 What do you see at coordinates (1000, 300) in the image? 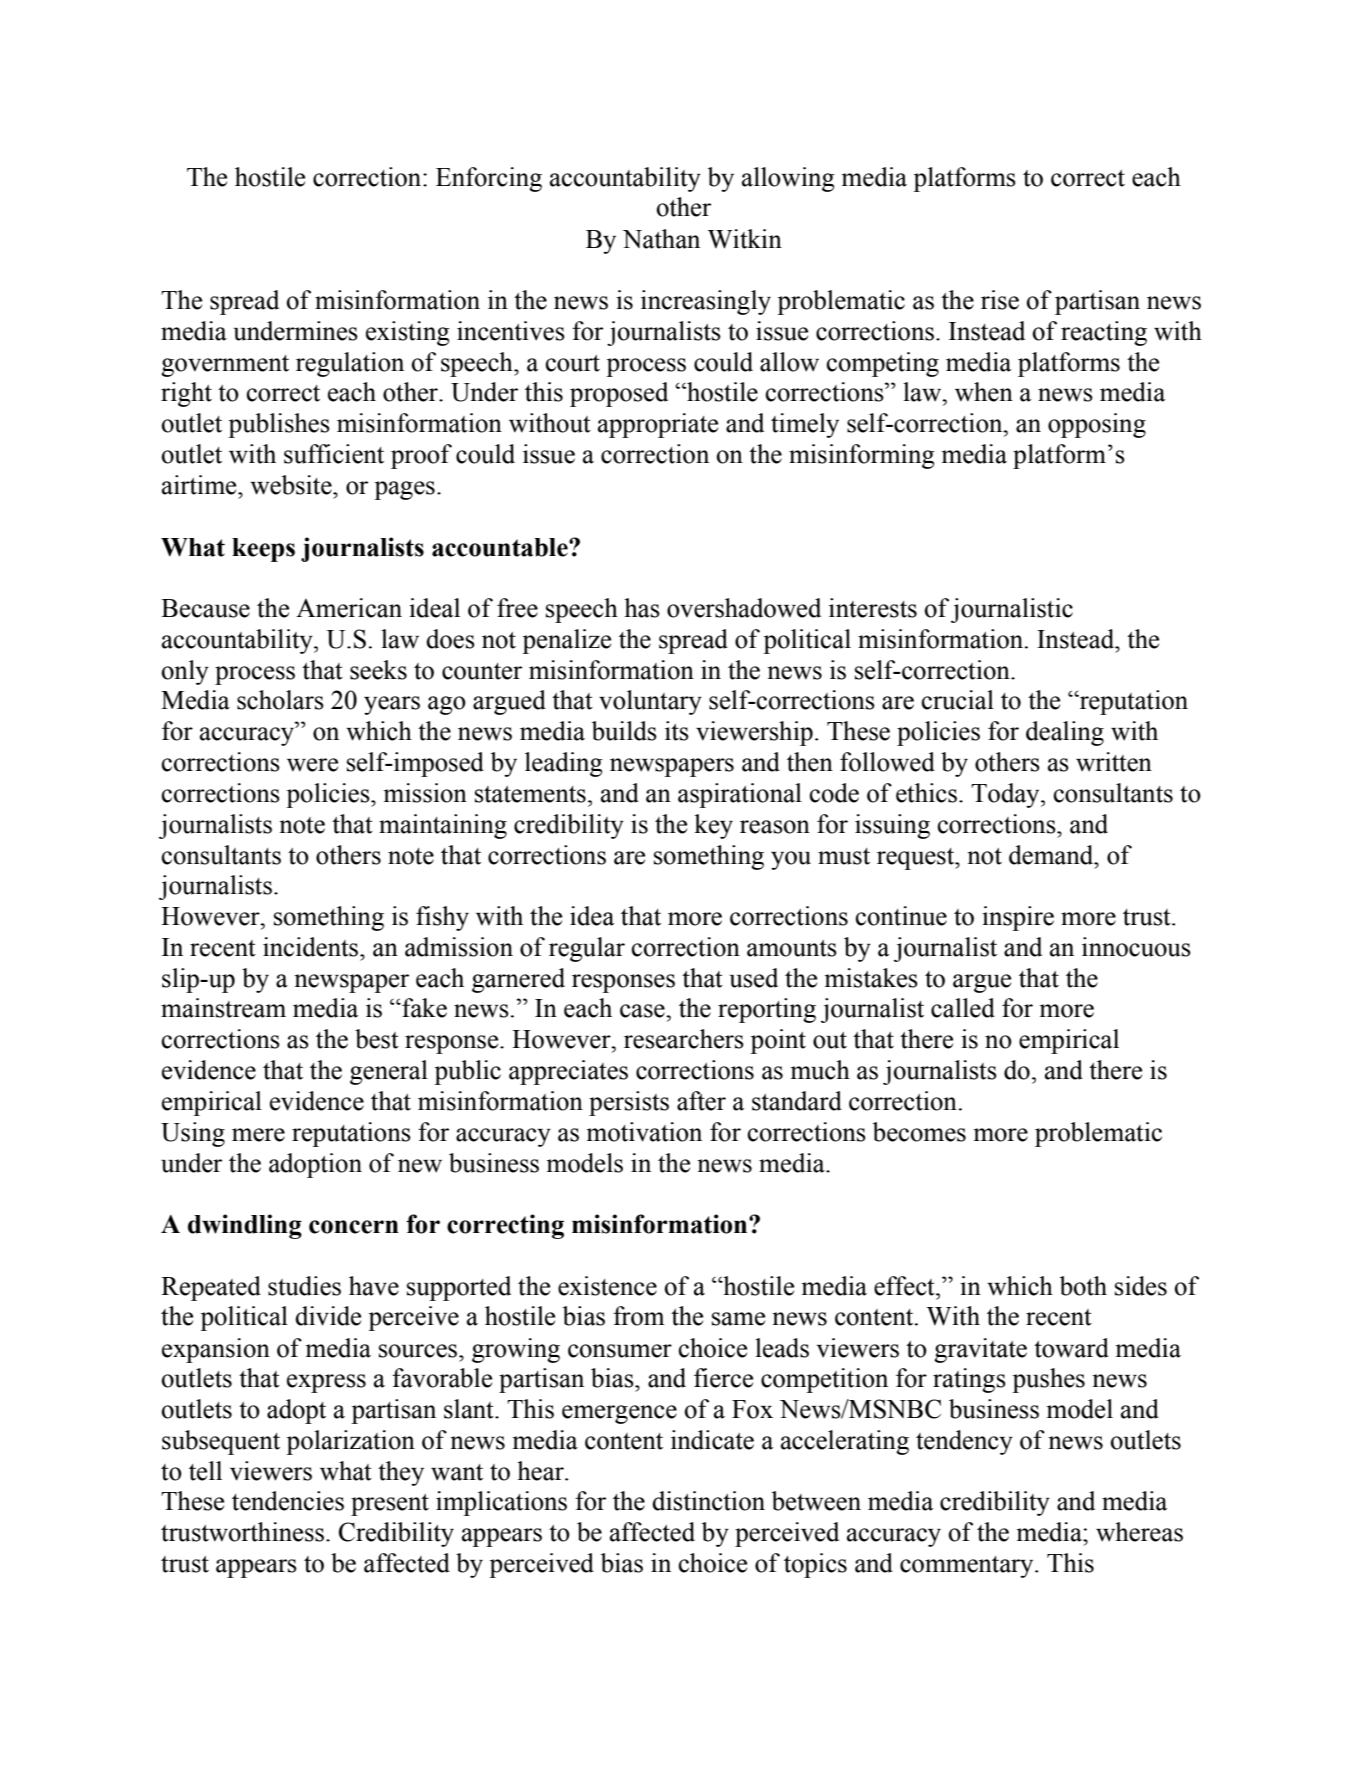
I see `rise` at bounding box center [1000, 300].
